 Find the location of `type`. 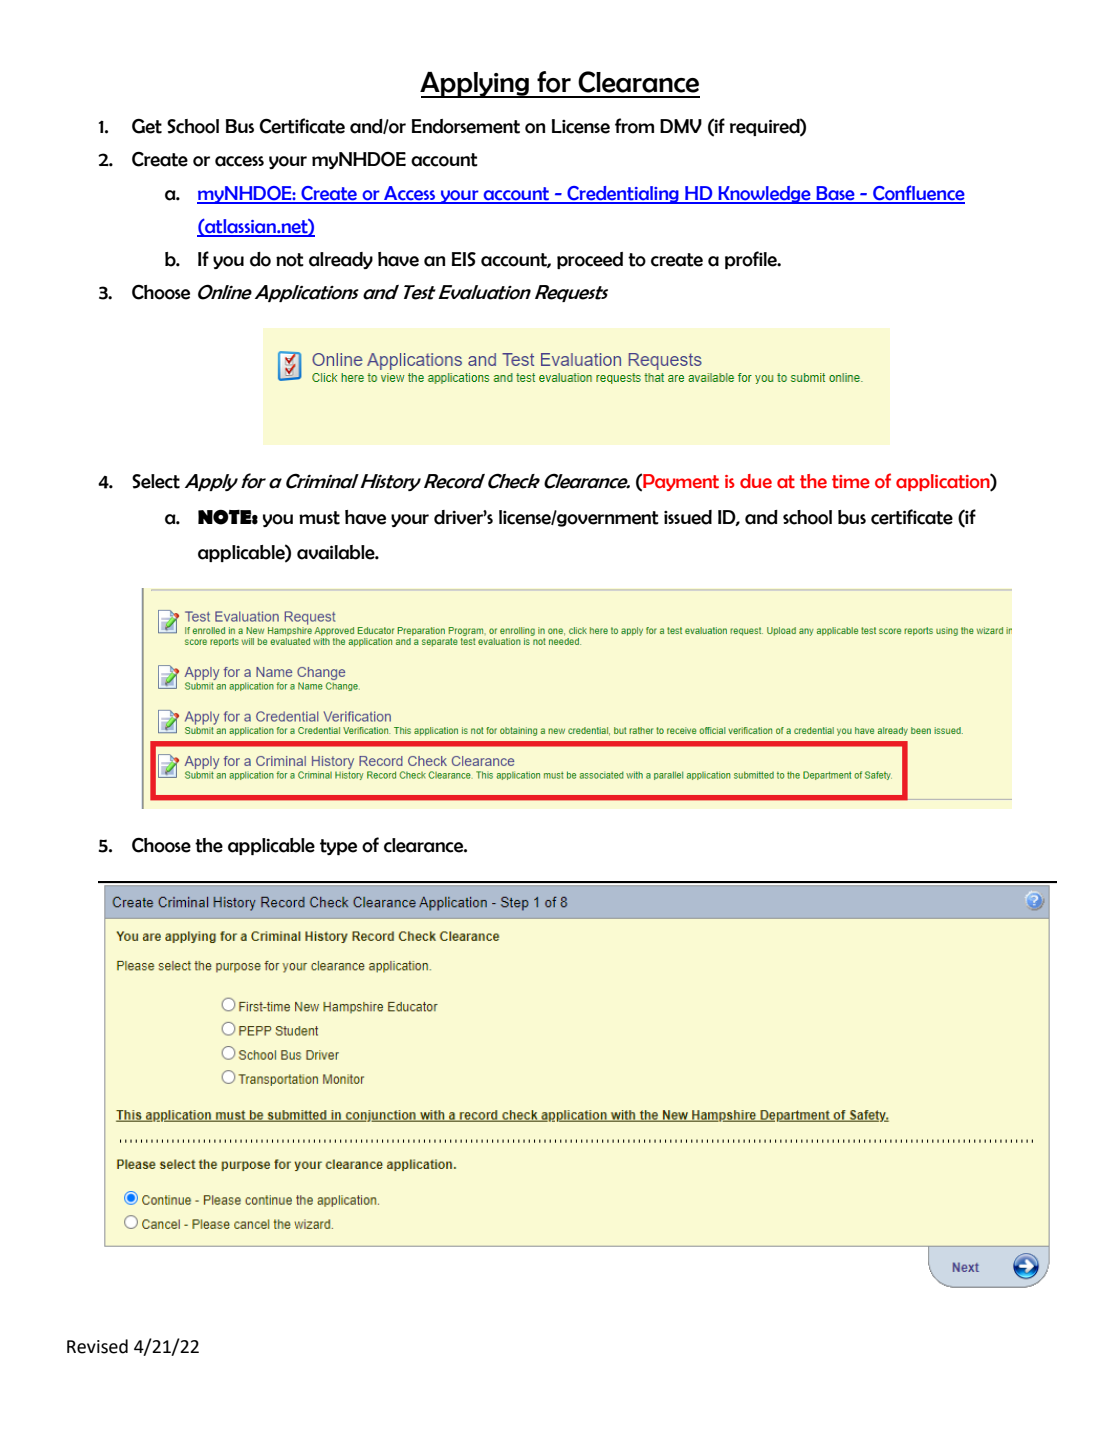

type is located at coordinates (338, 847).
